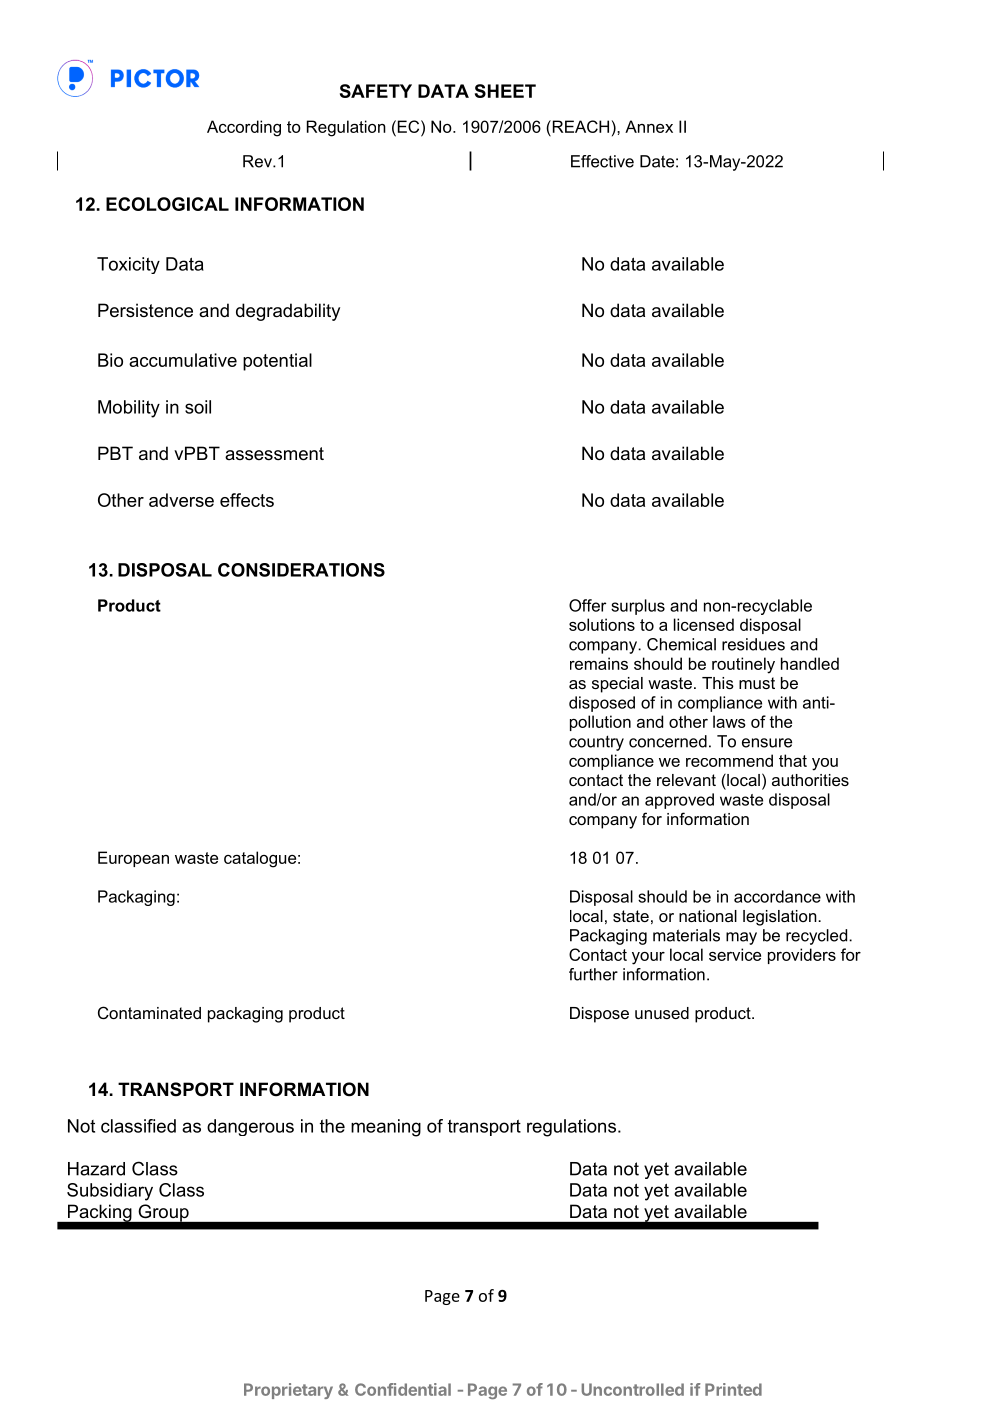  What do you see at coordinates (649, 126) in the image?
I see `Annex` at bounding box center [649, 126].
